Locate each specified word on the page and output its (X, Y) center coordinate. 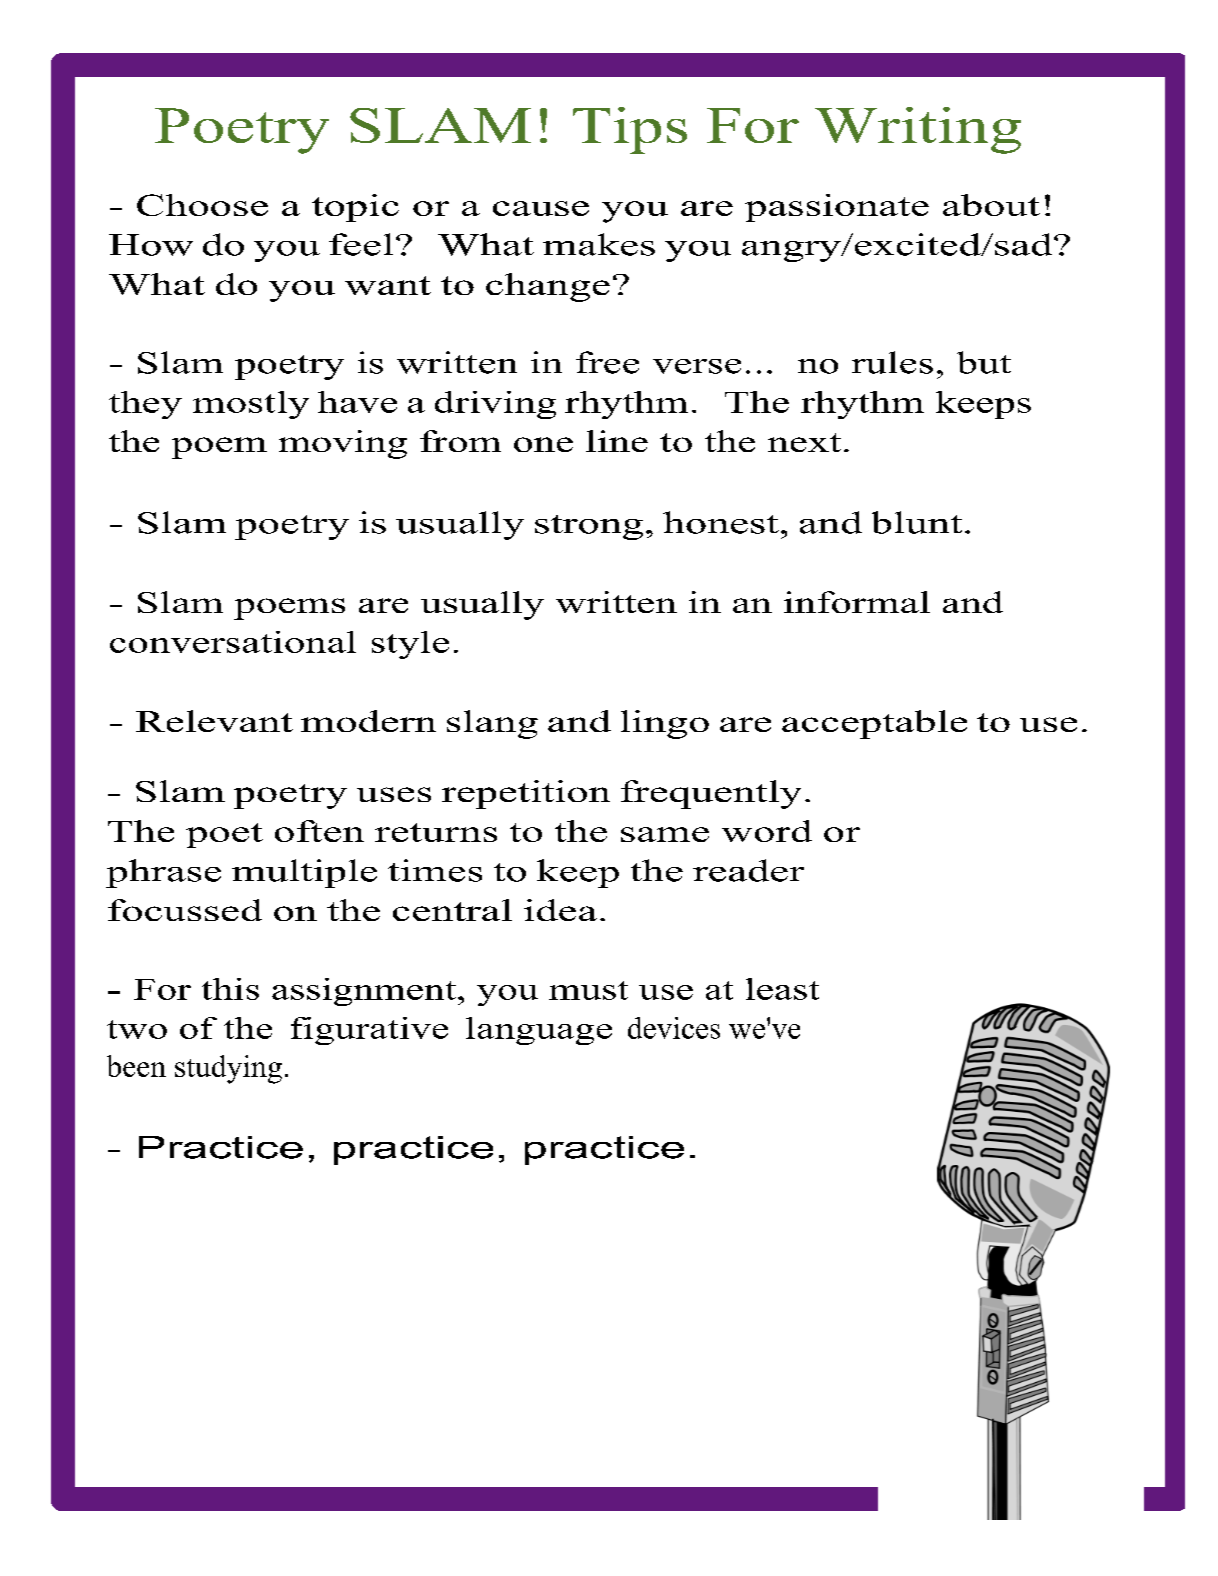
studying (228, 1069)
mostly (251, 405)
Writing (918, 130)
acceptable (874, 724)
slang (492, 724)
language (539, 1031)
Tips (630, 130)
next (804, 442)
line (617, 441)
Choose (202, 205)
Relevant (214, 721)
